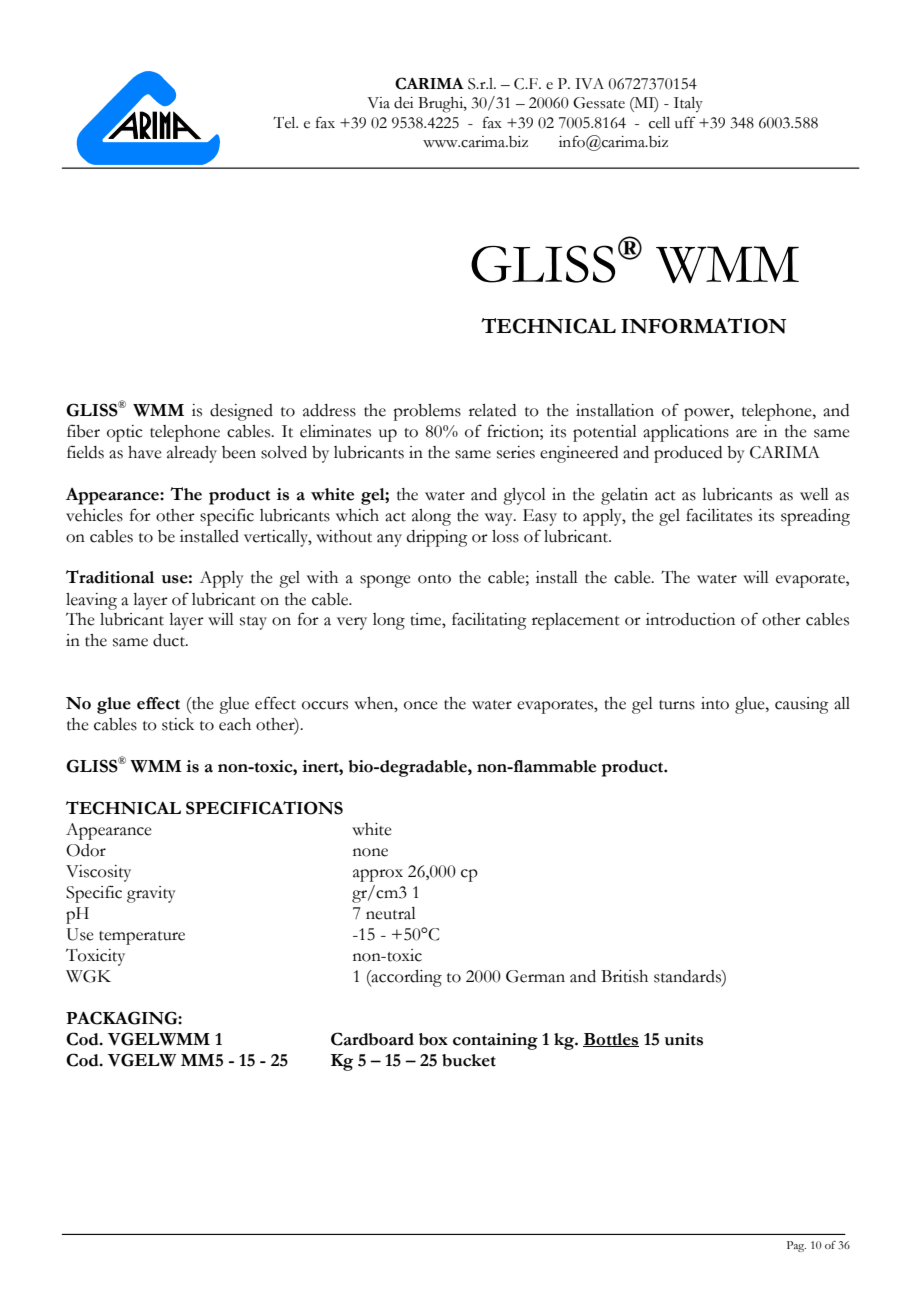 The height and width of the document is (1308, 924). Describe the element at coordinates (427, 412) in the document. I see `problems` at that location.
